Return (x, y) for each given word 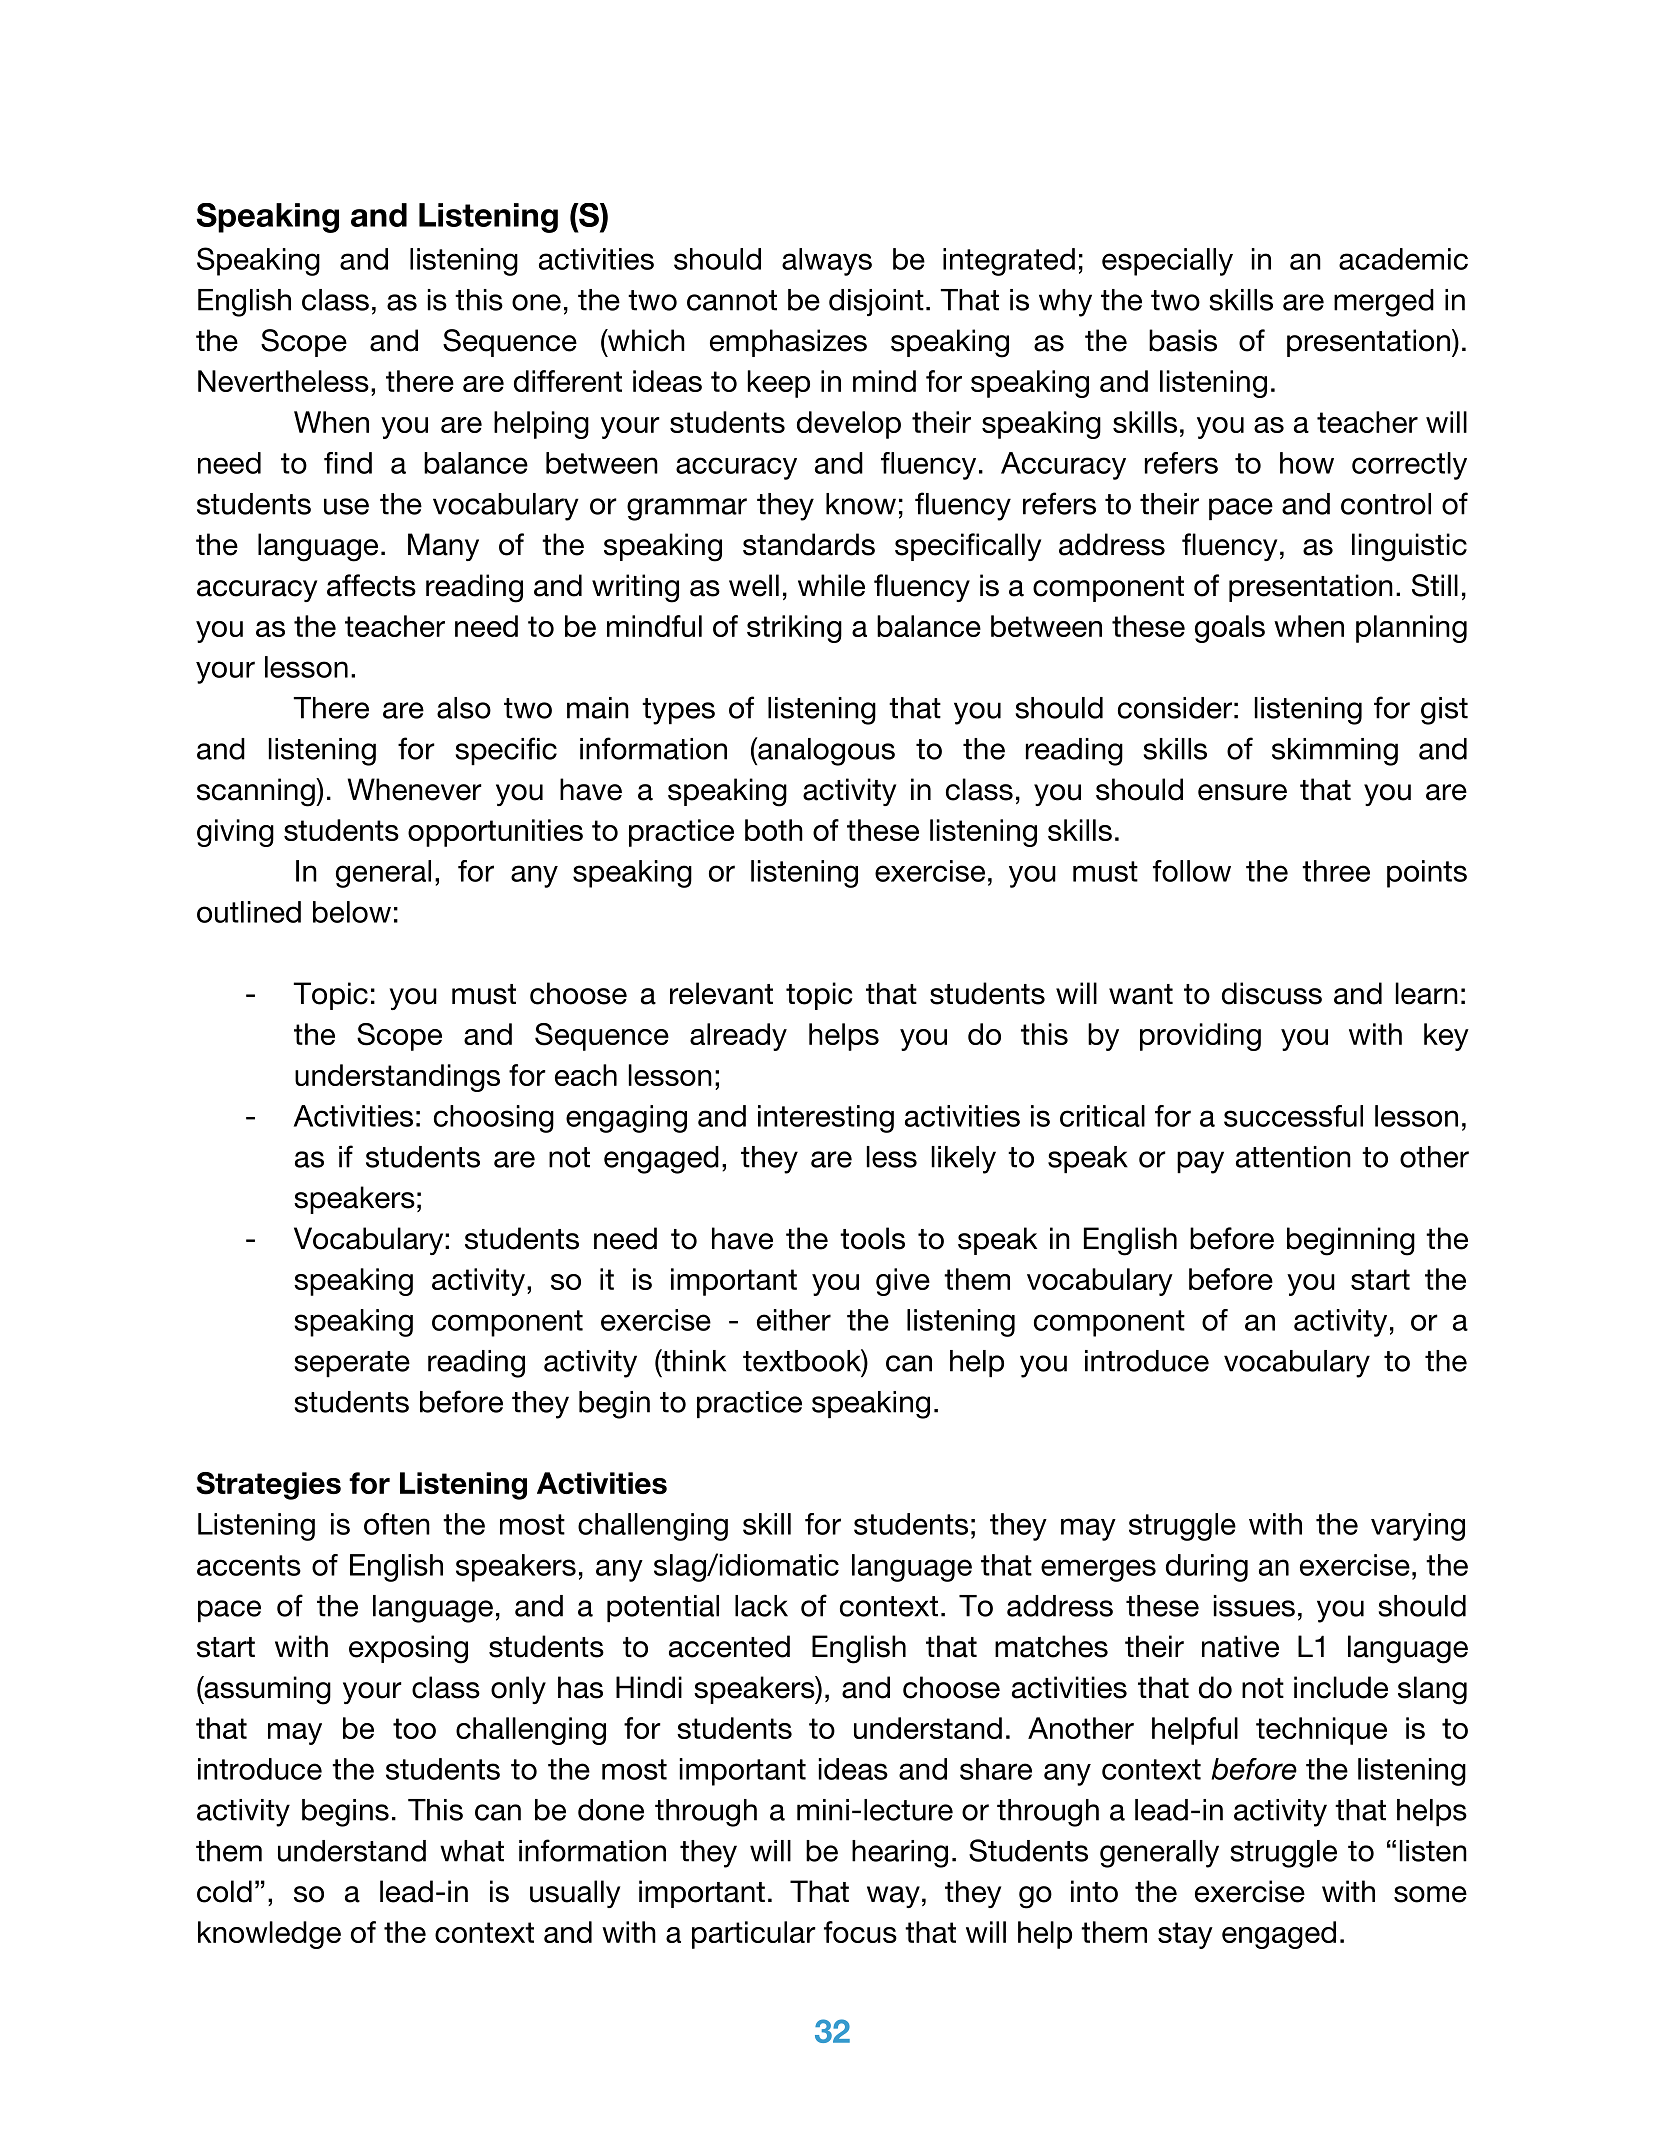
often (397, 1524)
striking (794, 629)
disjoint (876, 302)
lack (761, 1606)
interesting (826, 1119)
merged (1384, 303)
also (464, 708)
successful (1293, 1116)
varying (1418, 1527)
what (472, 1851)
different (568, 381)
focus (860, 1932)
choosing (494, 1119)
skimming (1335, 752)
